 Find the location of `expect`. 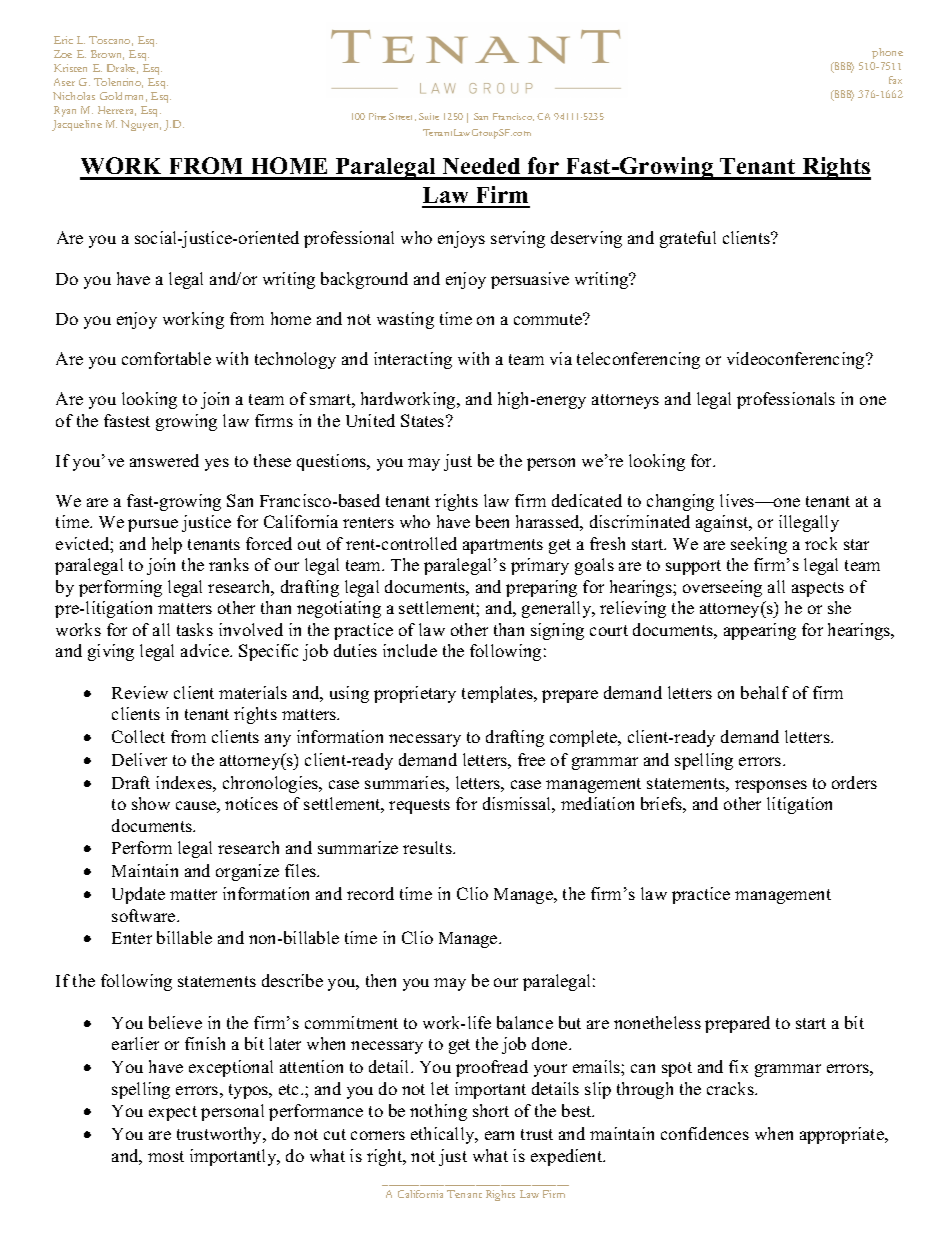

expect is located at coordinates (173, 1113).
